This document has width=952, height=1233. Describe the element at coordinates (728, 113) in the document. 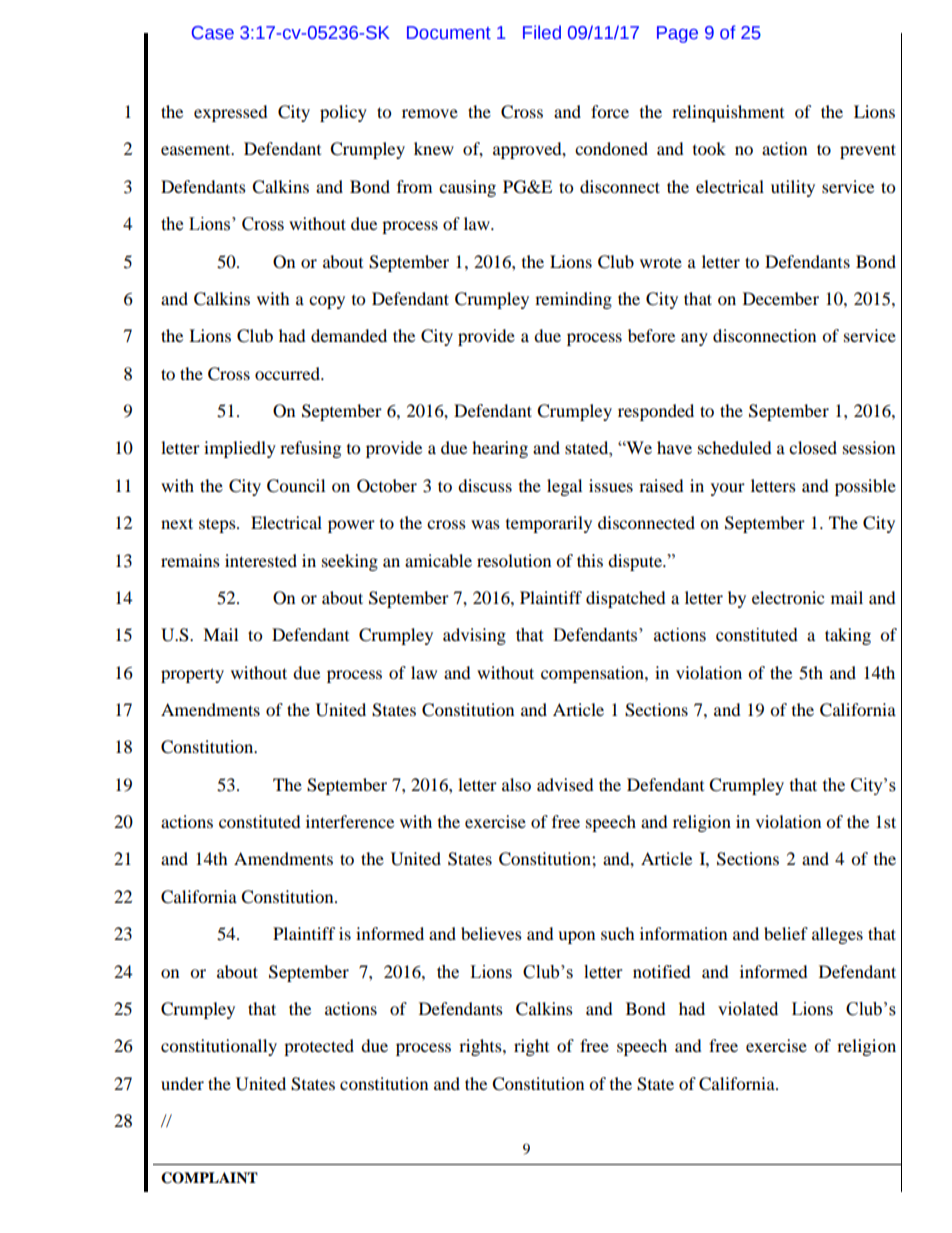

I see `relinquishment` at that location.
